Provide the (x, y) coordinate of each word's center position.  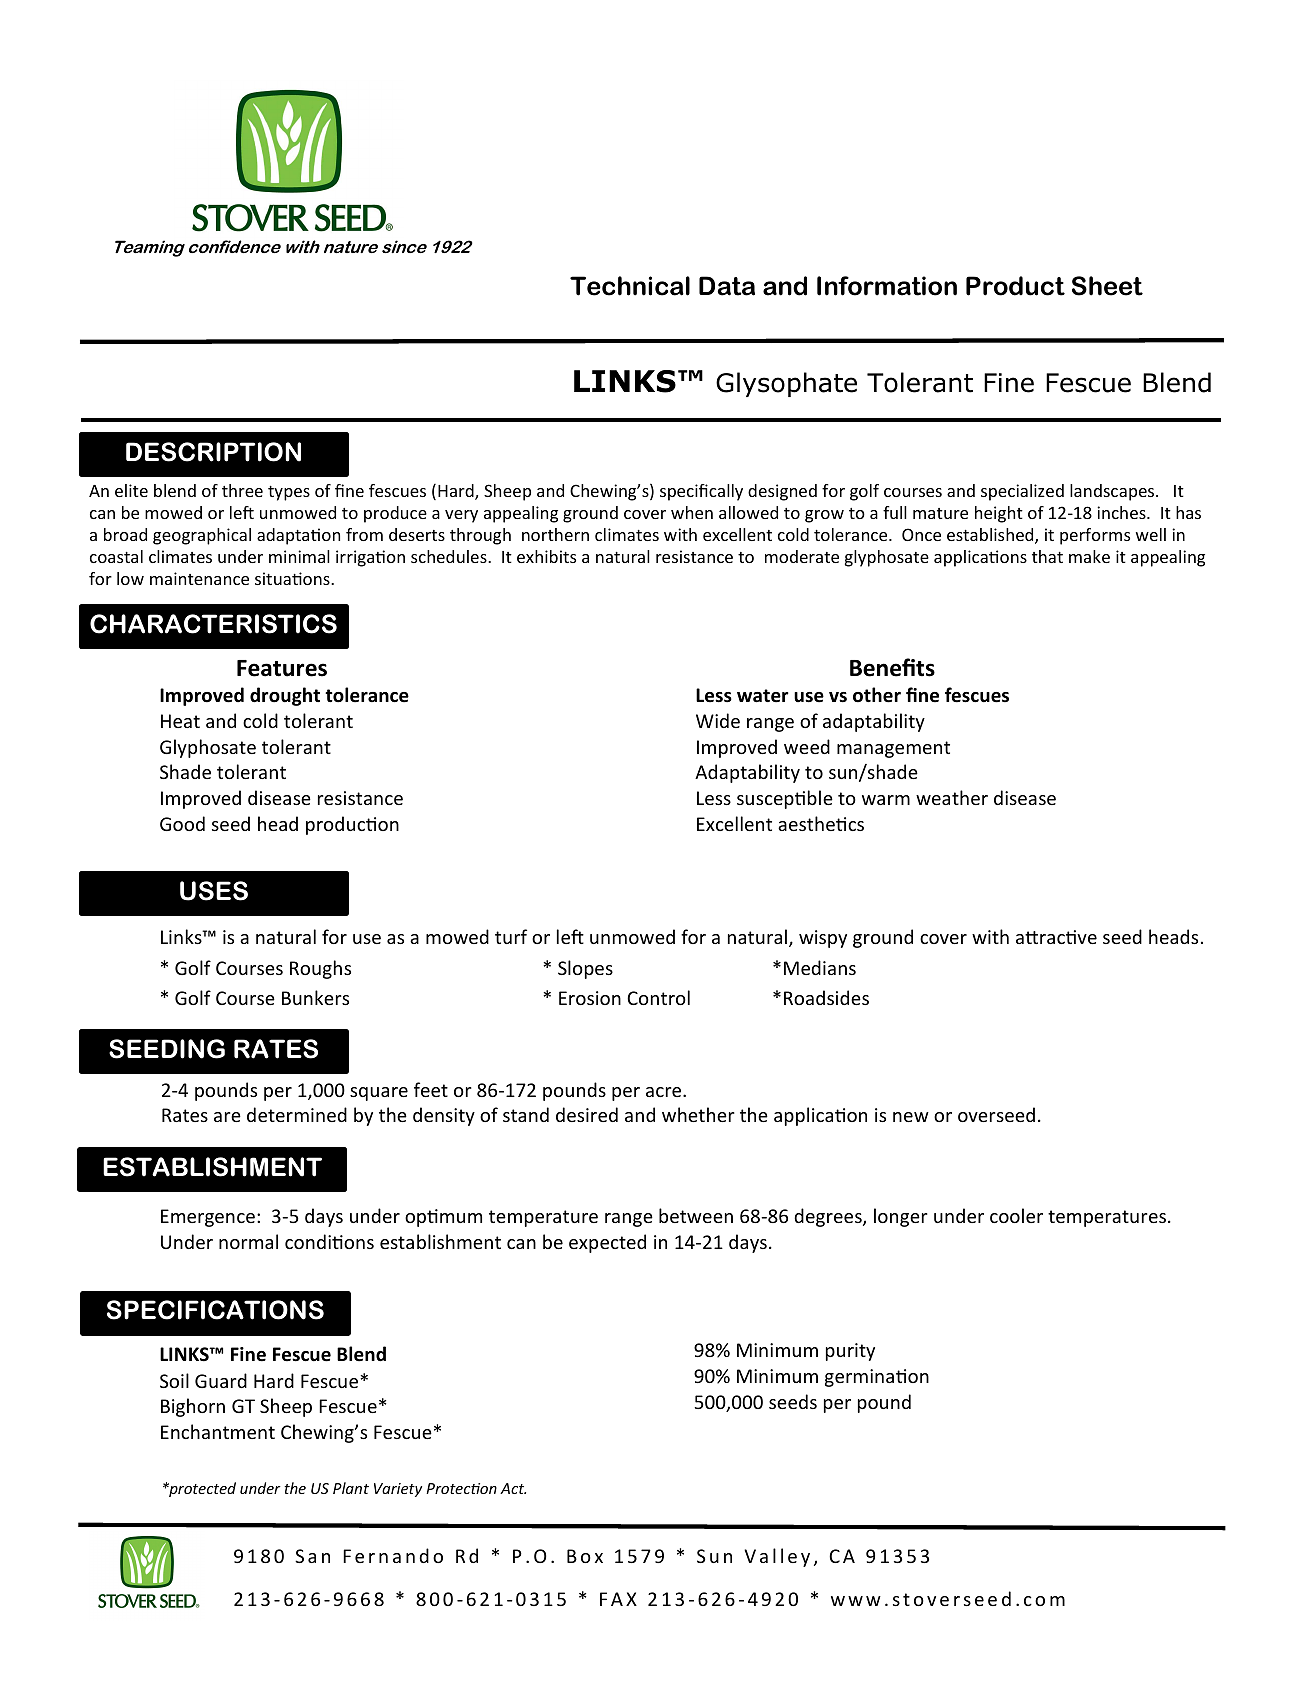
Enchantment (218, 1431)
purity (850, 1352)
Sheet (1107, 286)
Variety (398, 1490)
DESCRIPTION (213, 452)
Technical (630, 286)
